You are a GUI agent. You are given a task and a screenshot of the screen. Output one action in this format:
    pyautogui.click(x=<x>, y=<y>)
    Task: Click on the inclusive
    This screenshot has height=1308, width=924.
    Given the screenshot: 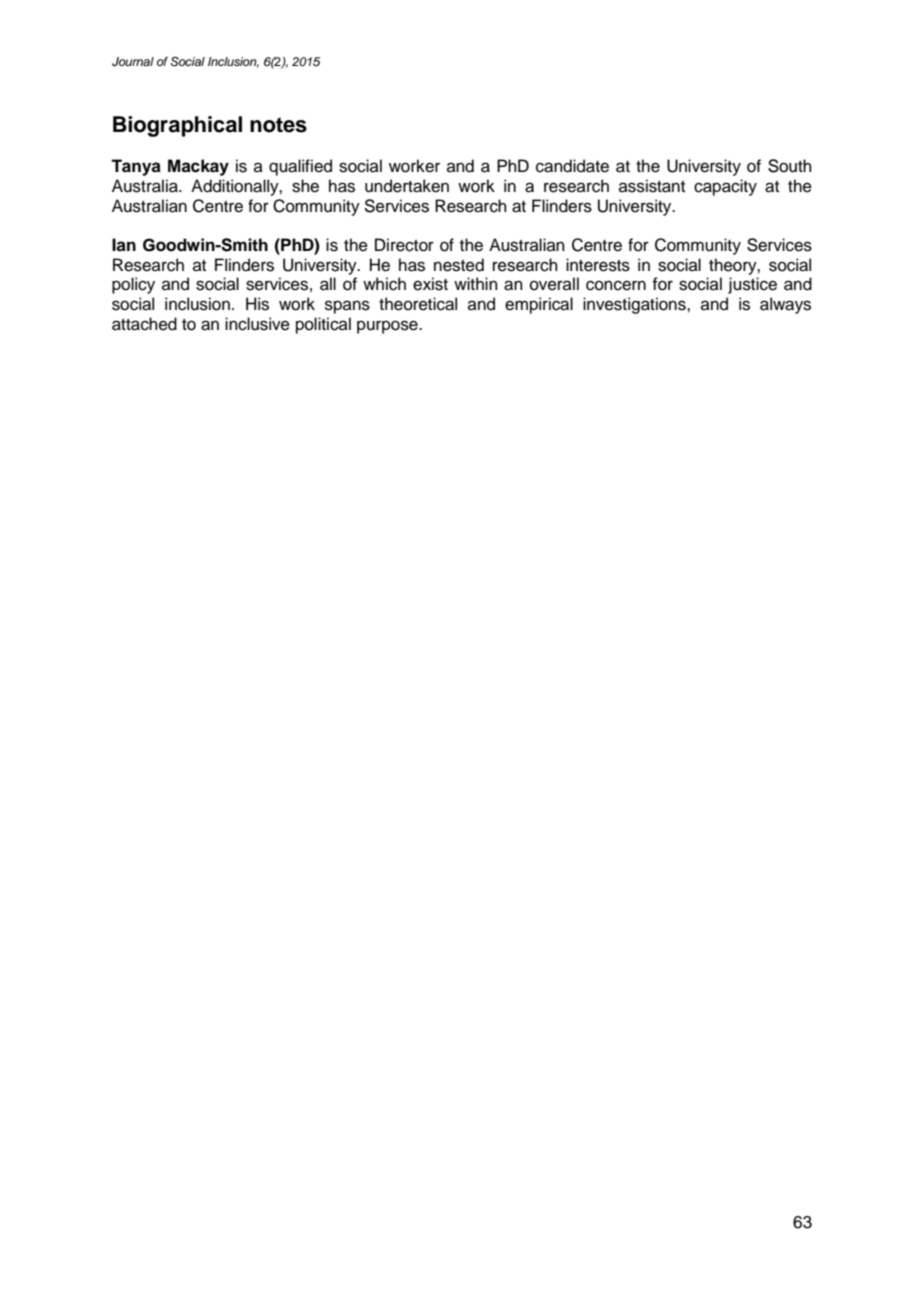 What is the action you would take?
    pyautogui.click(x=257, y=324)
